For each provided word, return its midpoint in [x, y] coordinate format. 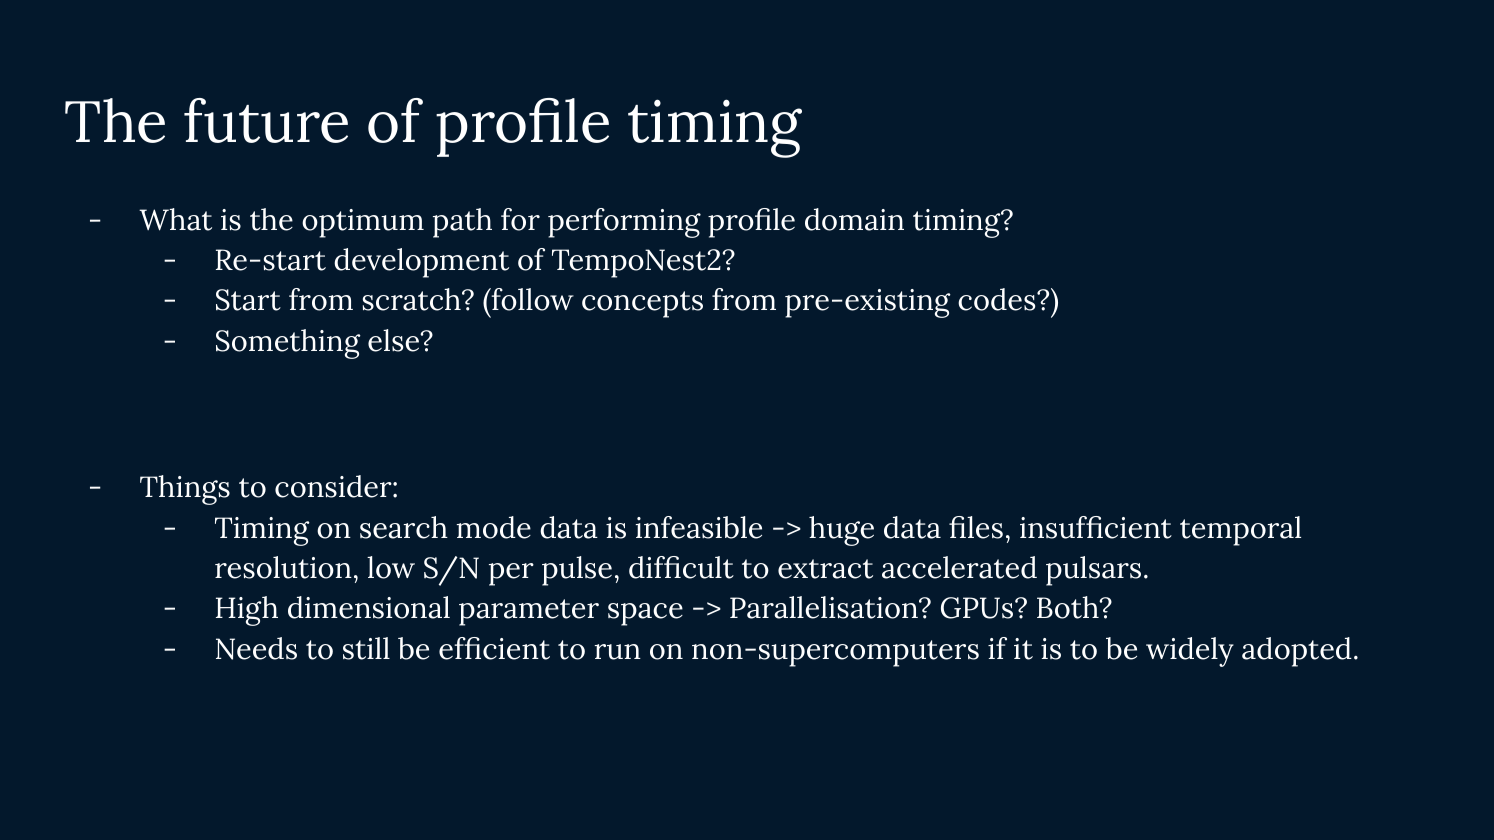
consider [334, 486]
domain [854, 219]
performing [624, 223]
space [645, 614]
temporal [1240, 531]
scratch [413, 299]
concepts [642, 304]
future [266, 120]
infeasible [699, 527]
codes [998, 299]
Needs [256, 648]
